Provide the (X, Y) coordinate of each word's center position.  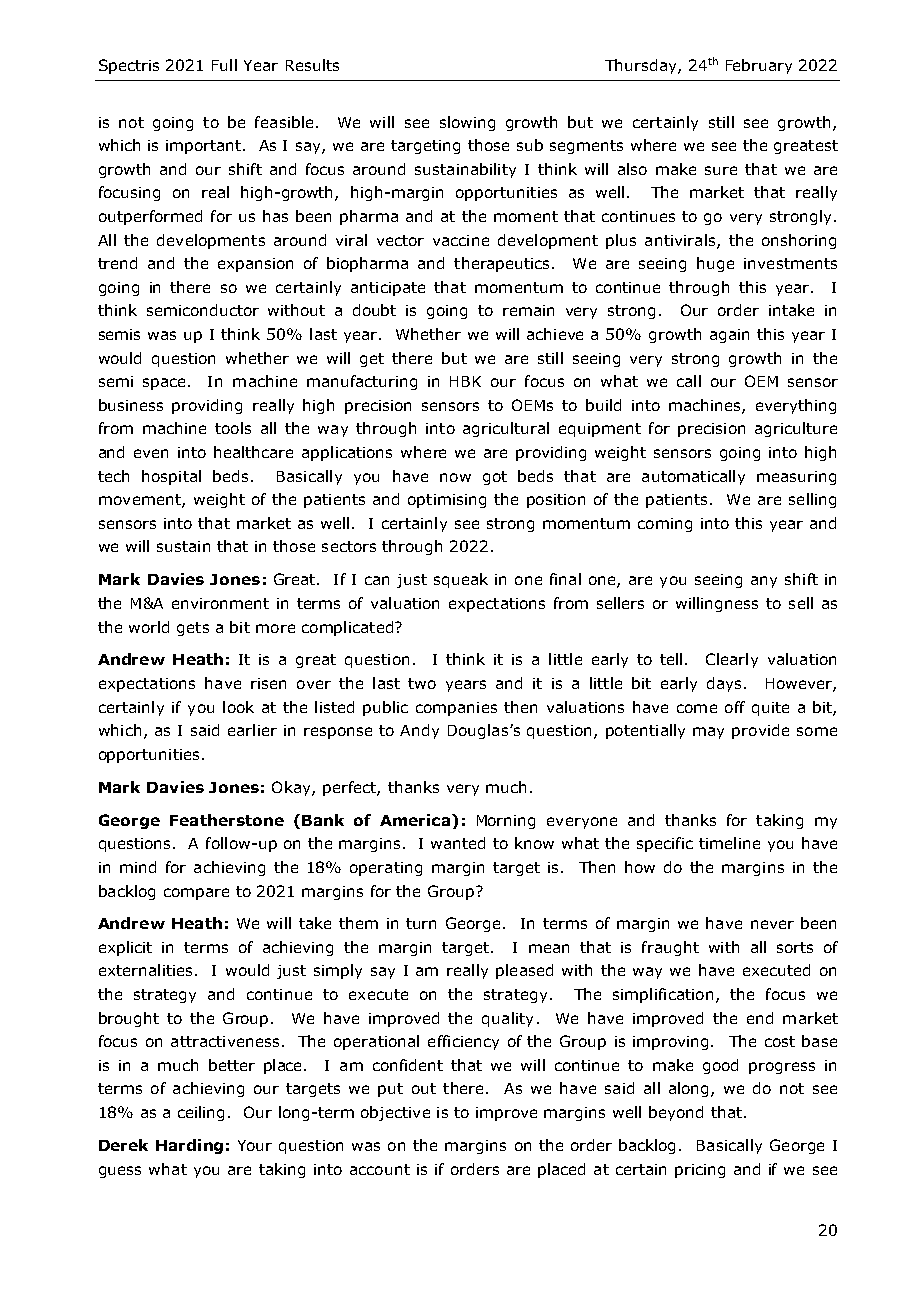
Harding (189, 1146)
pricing (700, 1171)
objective (395, 1113)
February (759, 66)
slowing (467, 123)
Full (224, 65)
